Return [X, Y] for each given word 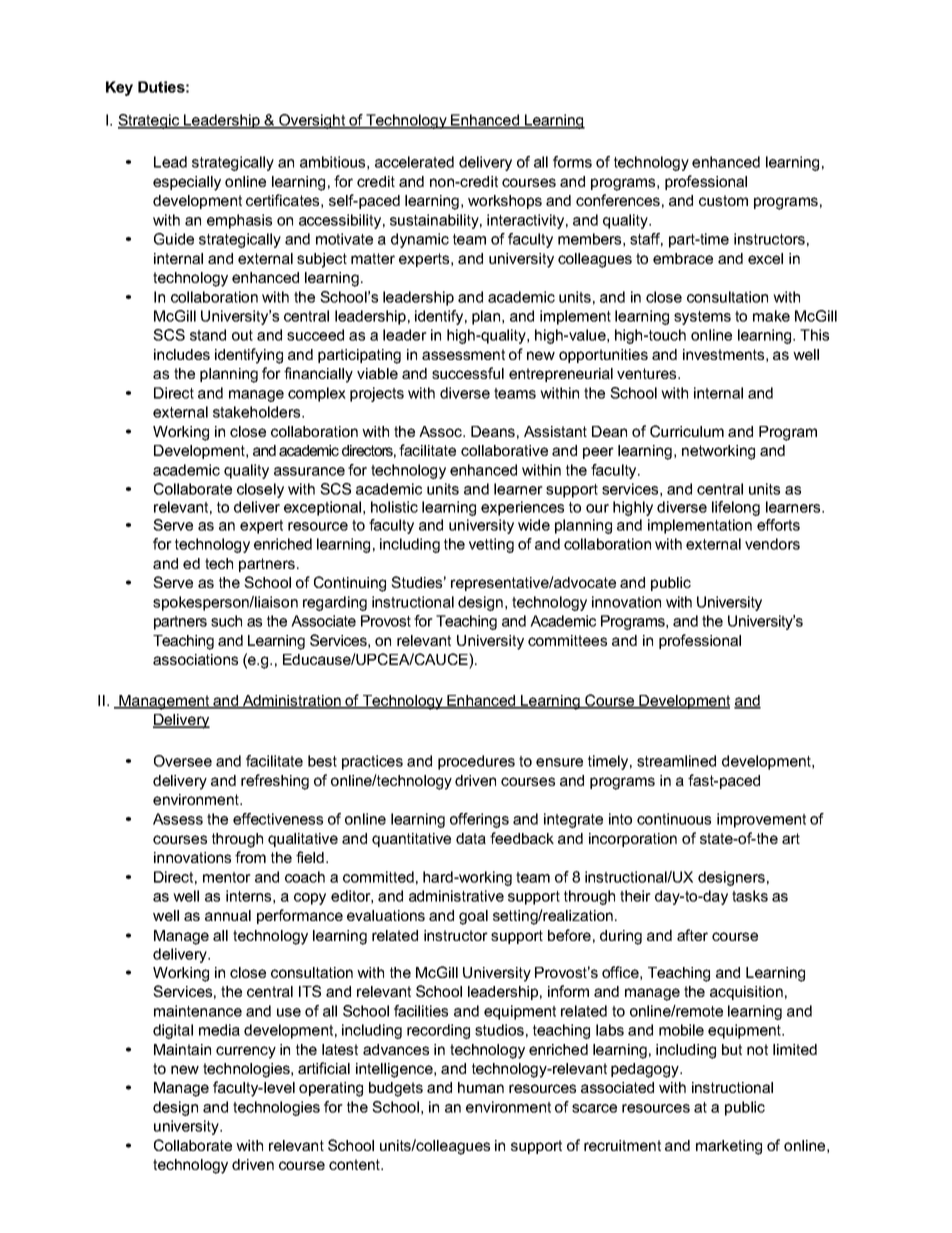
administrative [456, 896]
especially [187, 183]
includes [182, 354]
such [226, 621]
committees [567, 640]
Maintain [182, 1049]
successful [468, 373]
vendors [772, 544]
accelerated [414, 162]
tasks [750, 896]
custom [723, 200]
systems [702, 318]
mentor [227, 877]
